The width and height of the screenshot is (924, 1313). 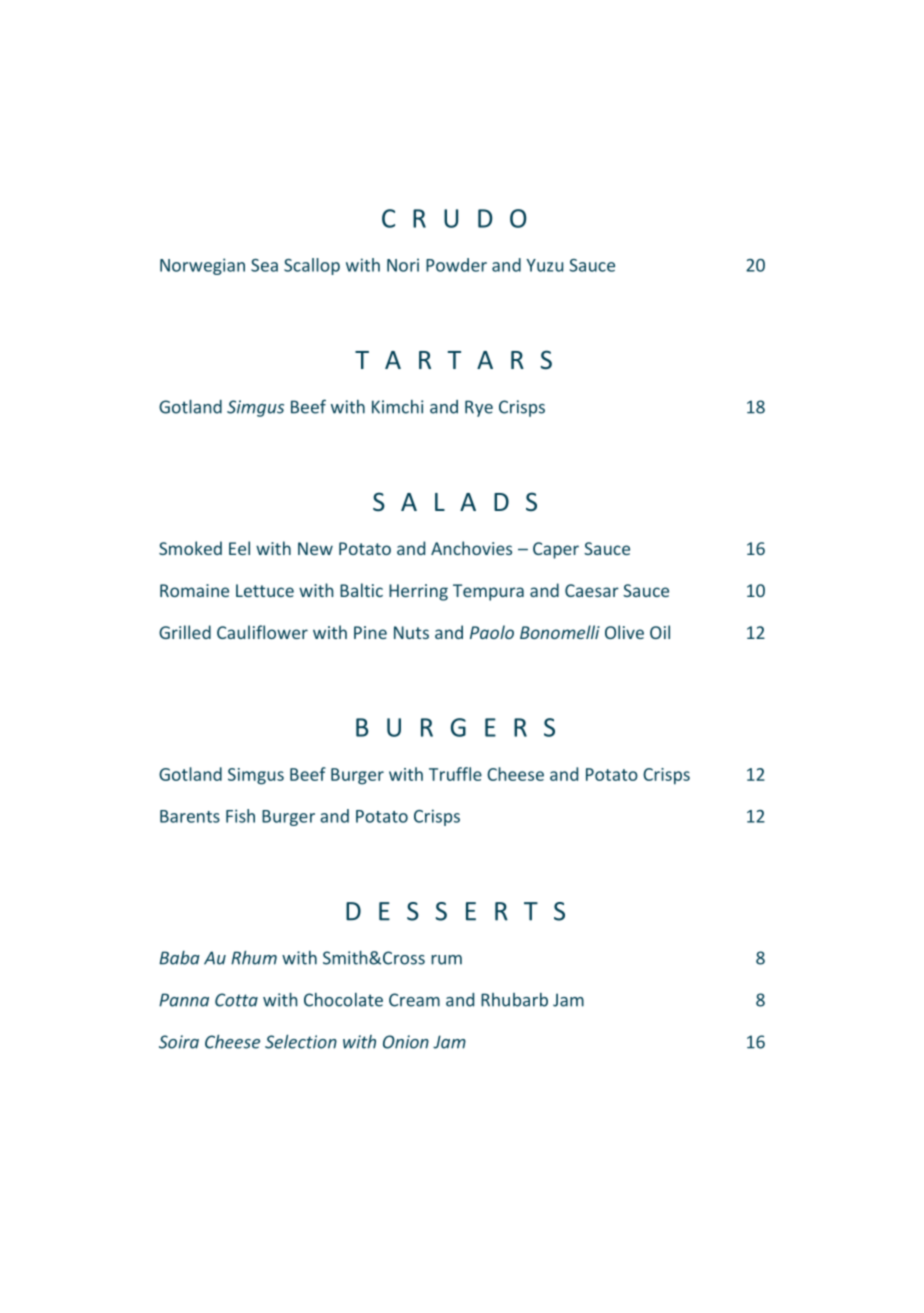 What do you see at coordinates (236, 1000) in the screenshot?
I see `Cotta` at bounding box center [236, 1000].
